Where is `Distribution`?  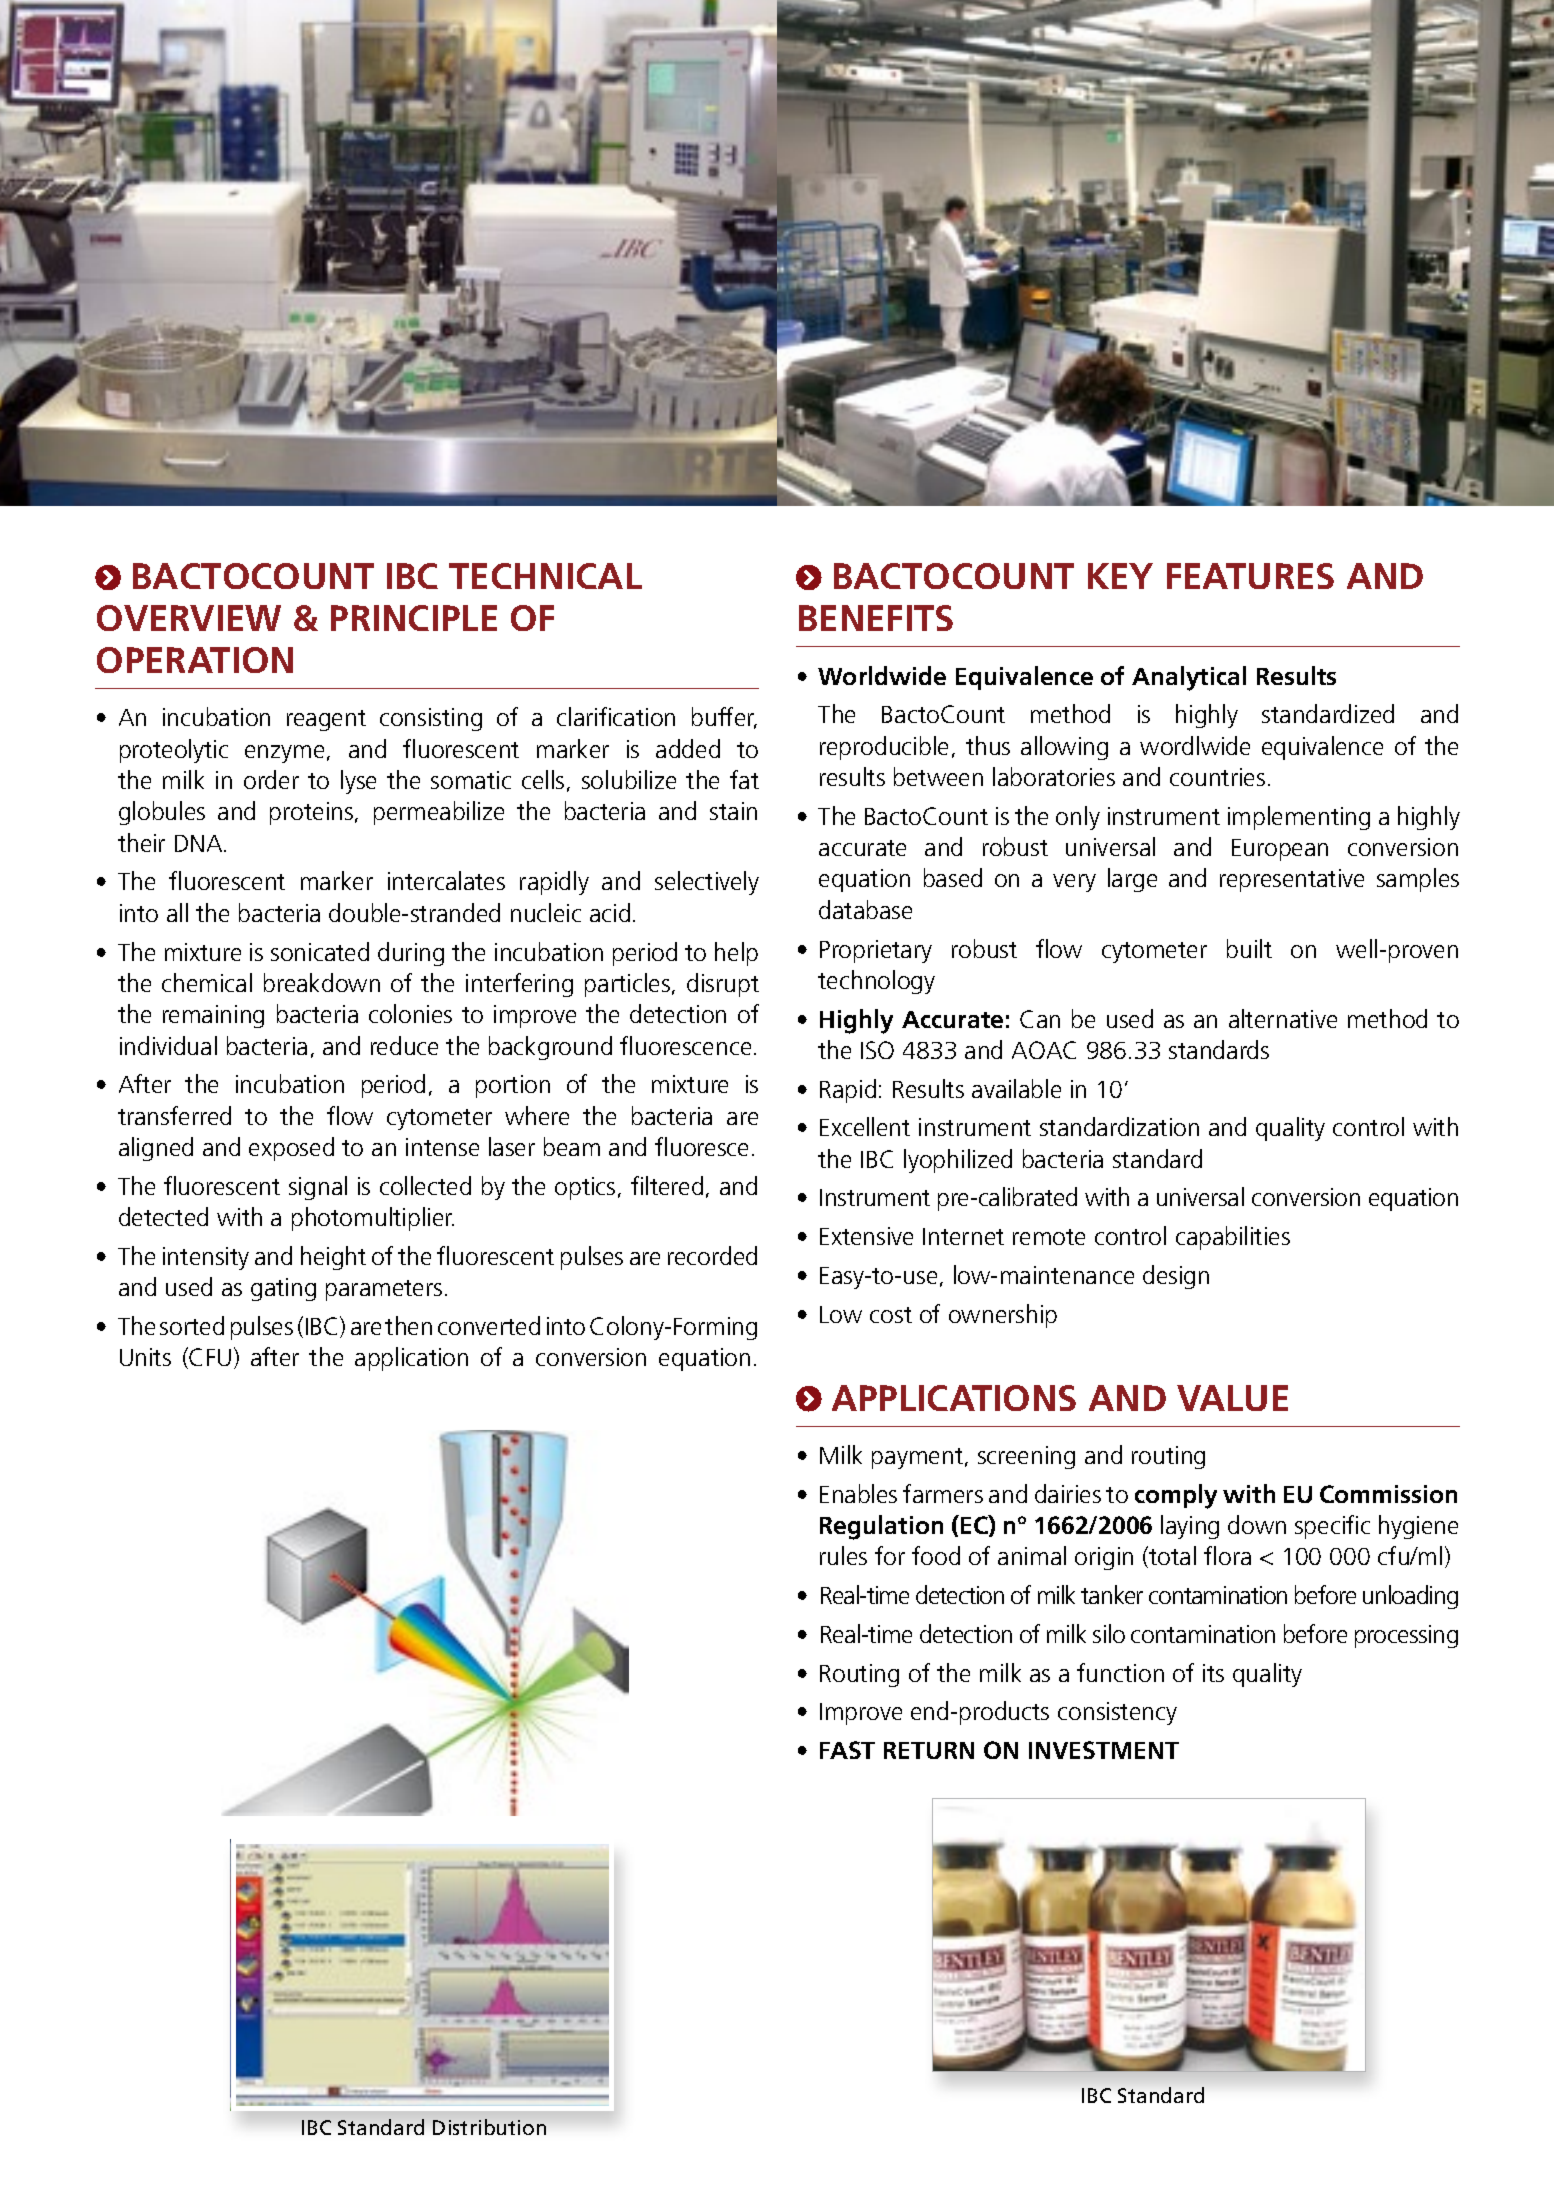
Distribution is located at coordinates (489, 2127).
